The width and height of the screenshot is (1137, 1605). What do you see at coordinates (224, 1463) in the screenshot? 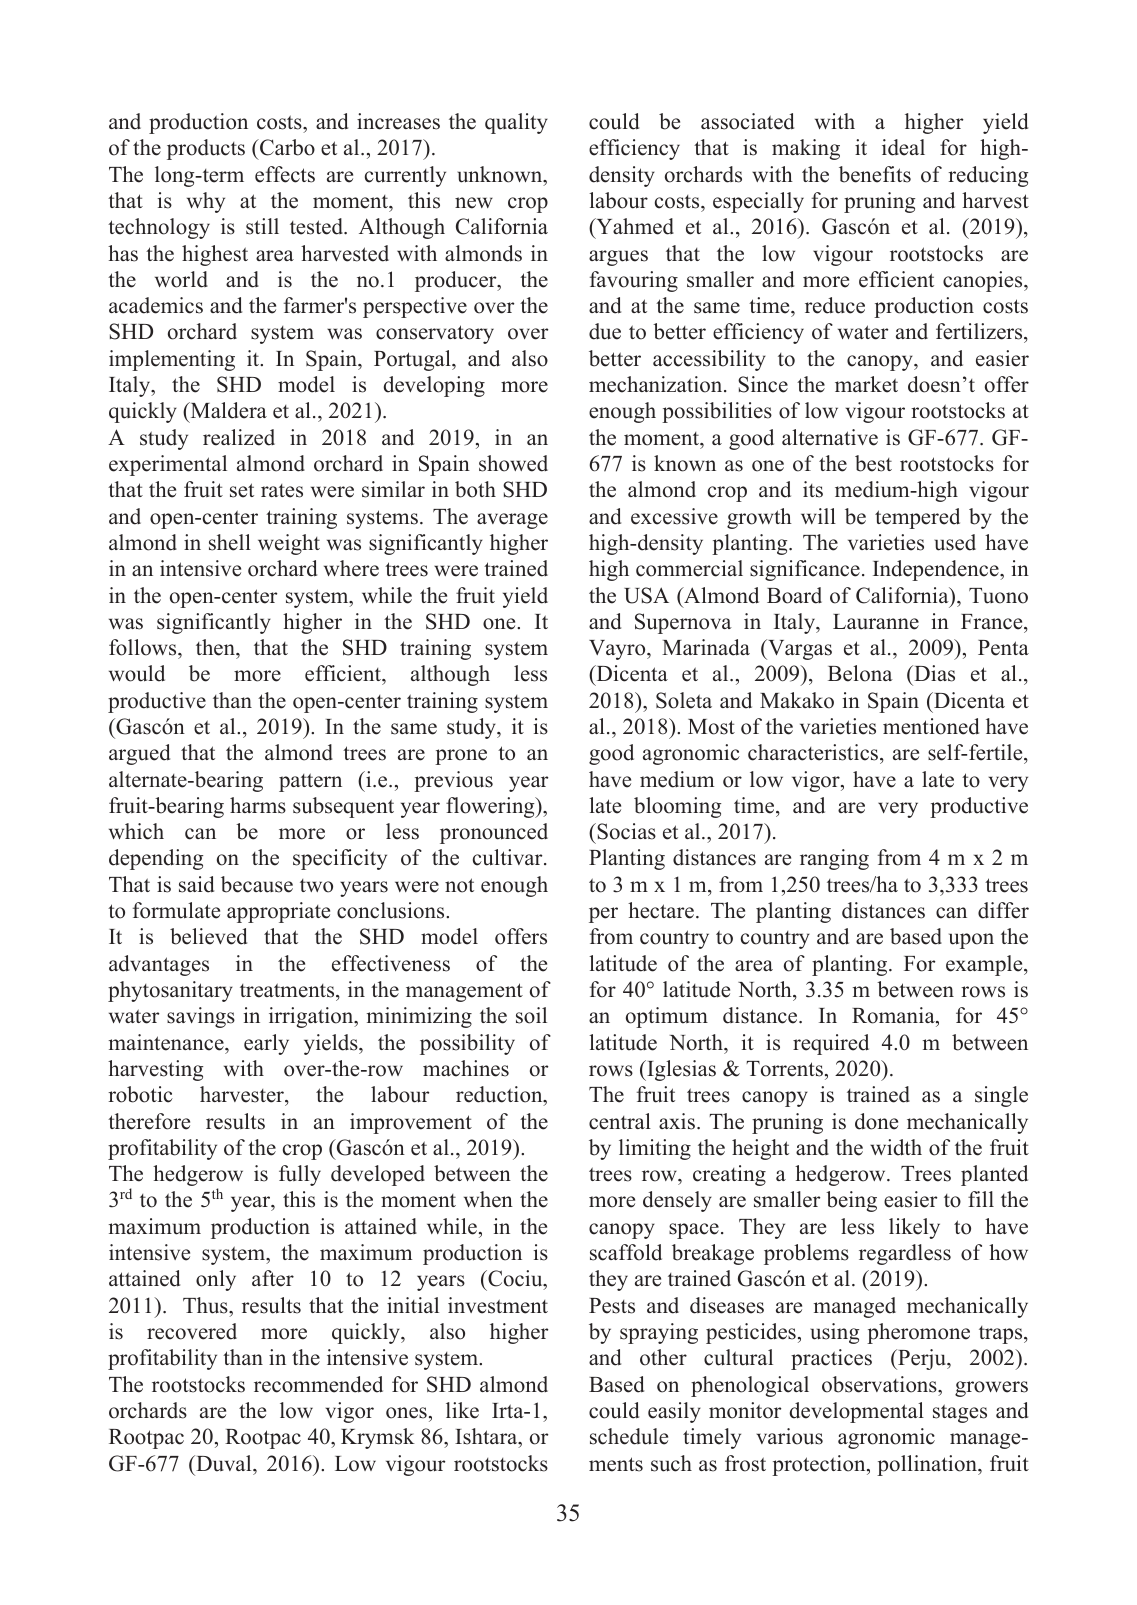
I see `Duval` at bounding box center [224, 1463].
